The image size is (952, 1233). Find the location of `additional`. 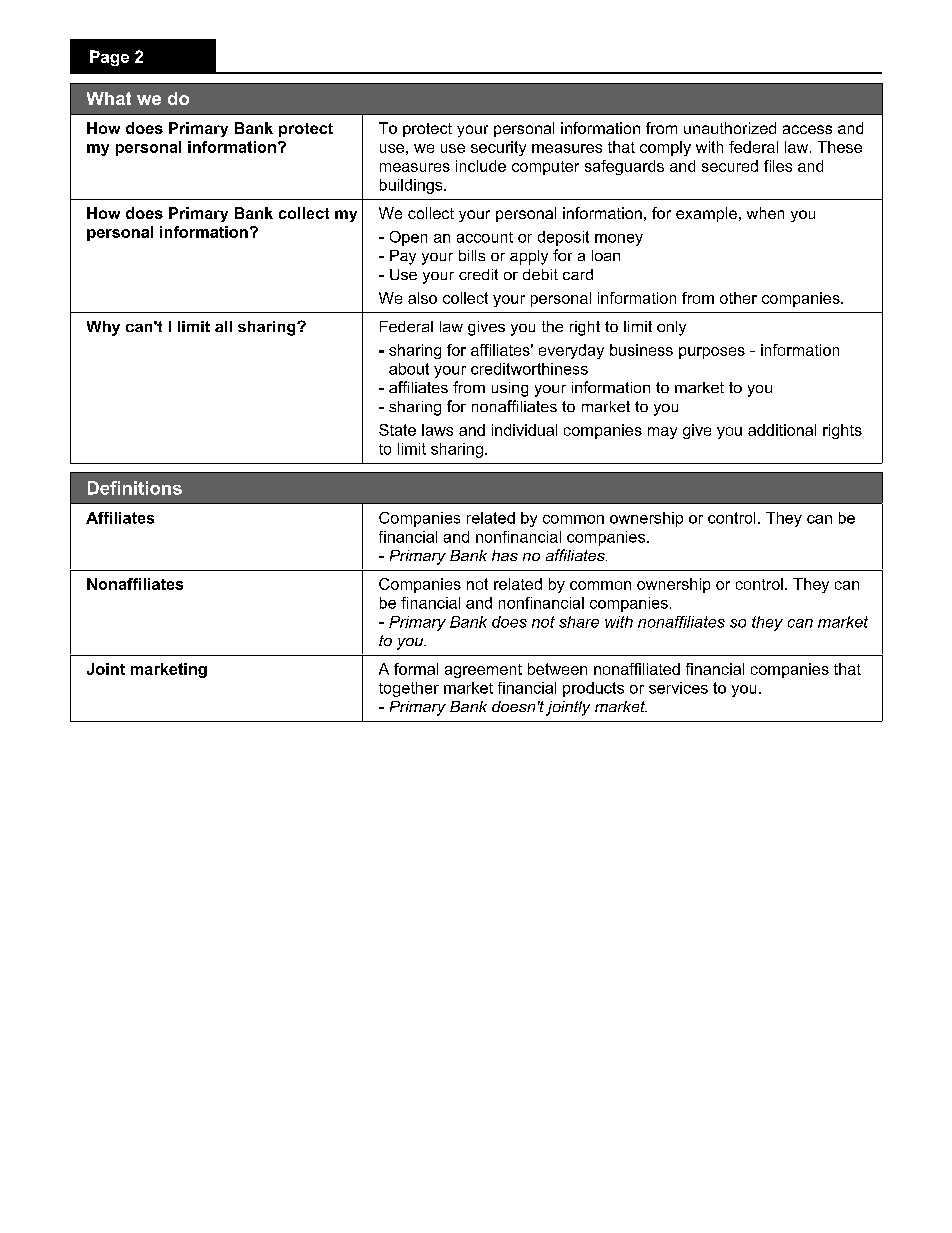

additional is located at coordinates (782, 430).
